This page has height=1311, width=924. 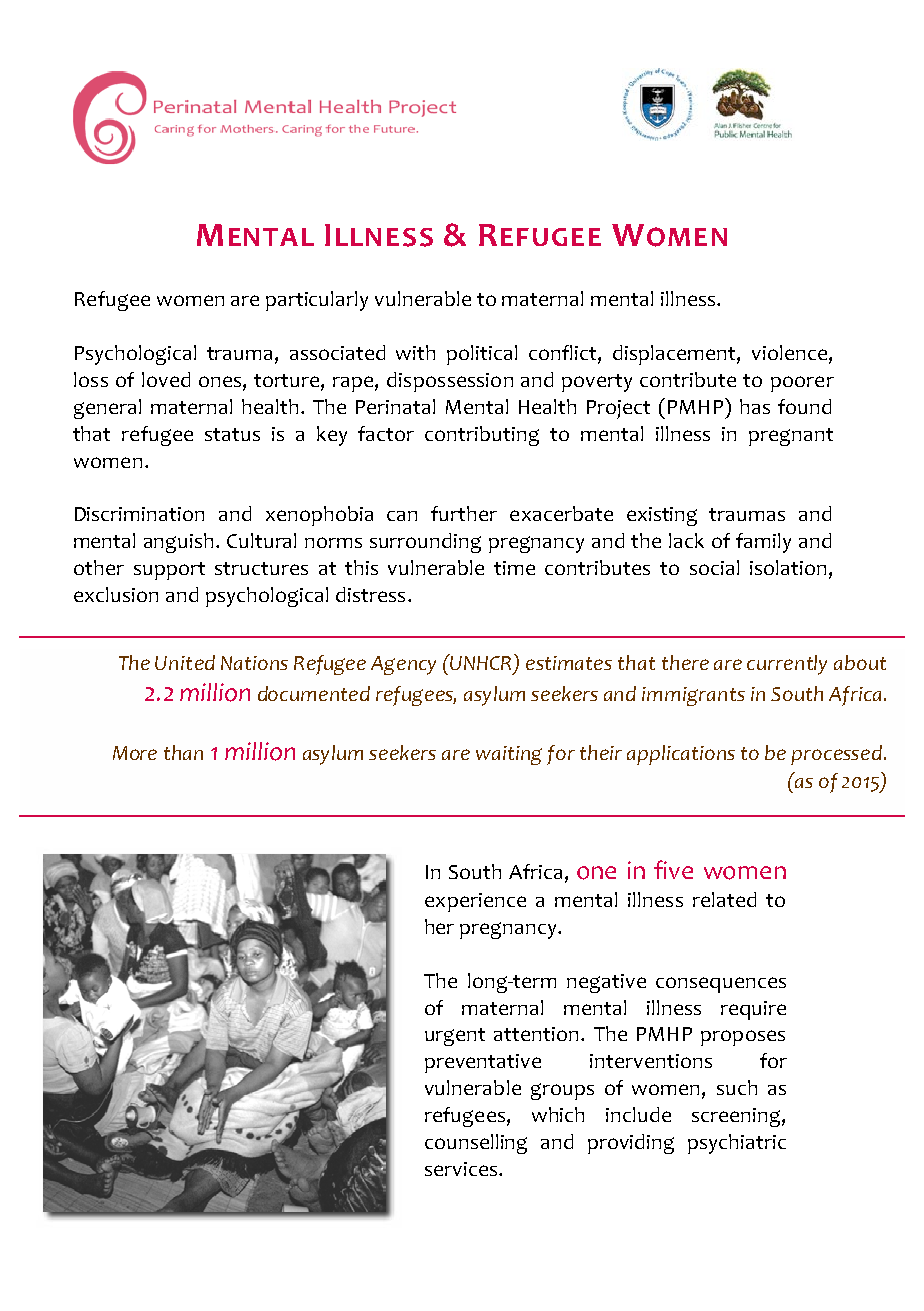 What do you see at coordinates (462, 1169) in the page?
I see `services` at bounding box center [462, 1169].
